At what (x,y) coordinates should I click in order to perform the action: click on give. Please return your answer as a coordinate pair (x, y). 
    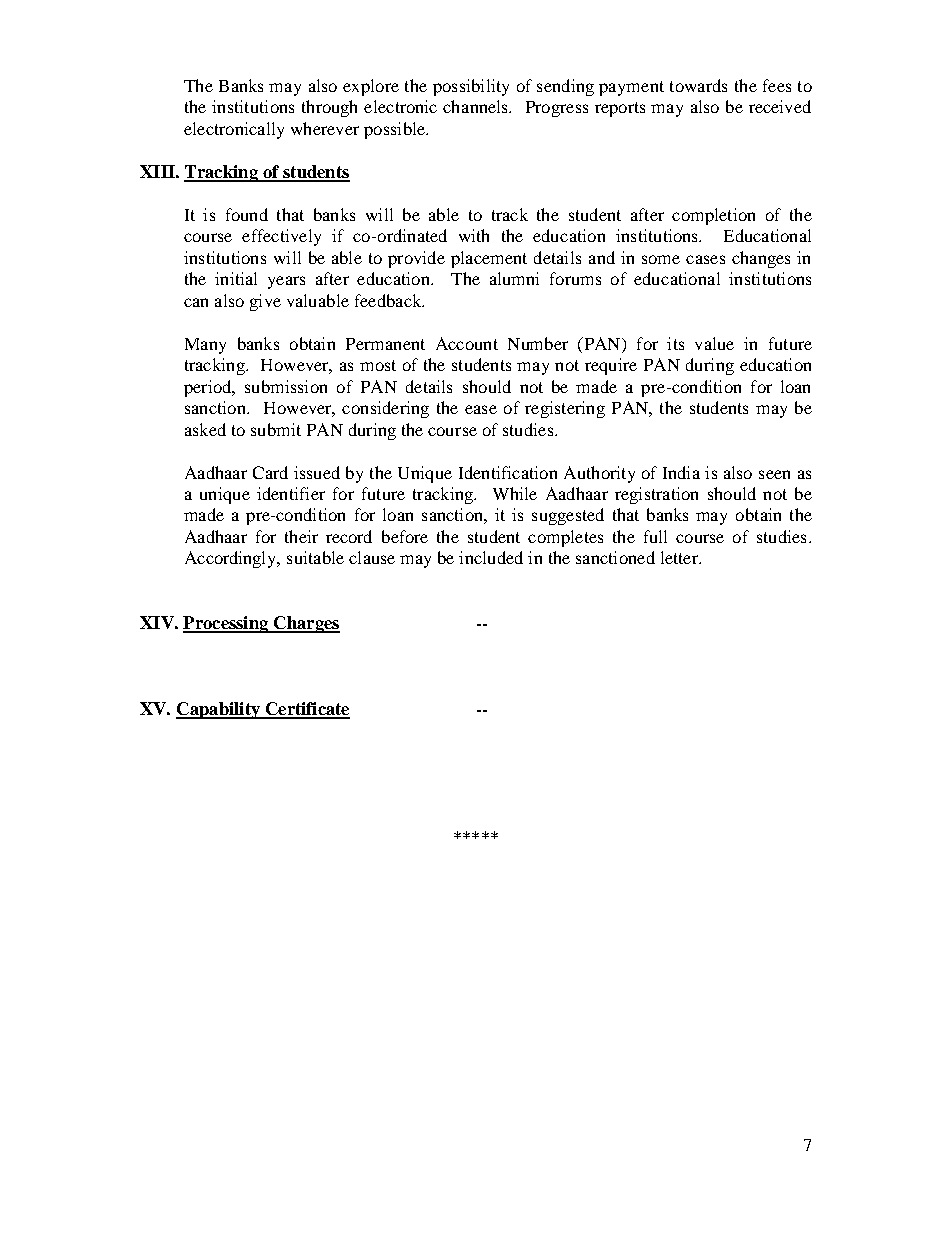
    Looking at the image, I should click on (265, 302).
